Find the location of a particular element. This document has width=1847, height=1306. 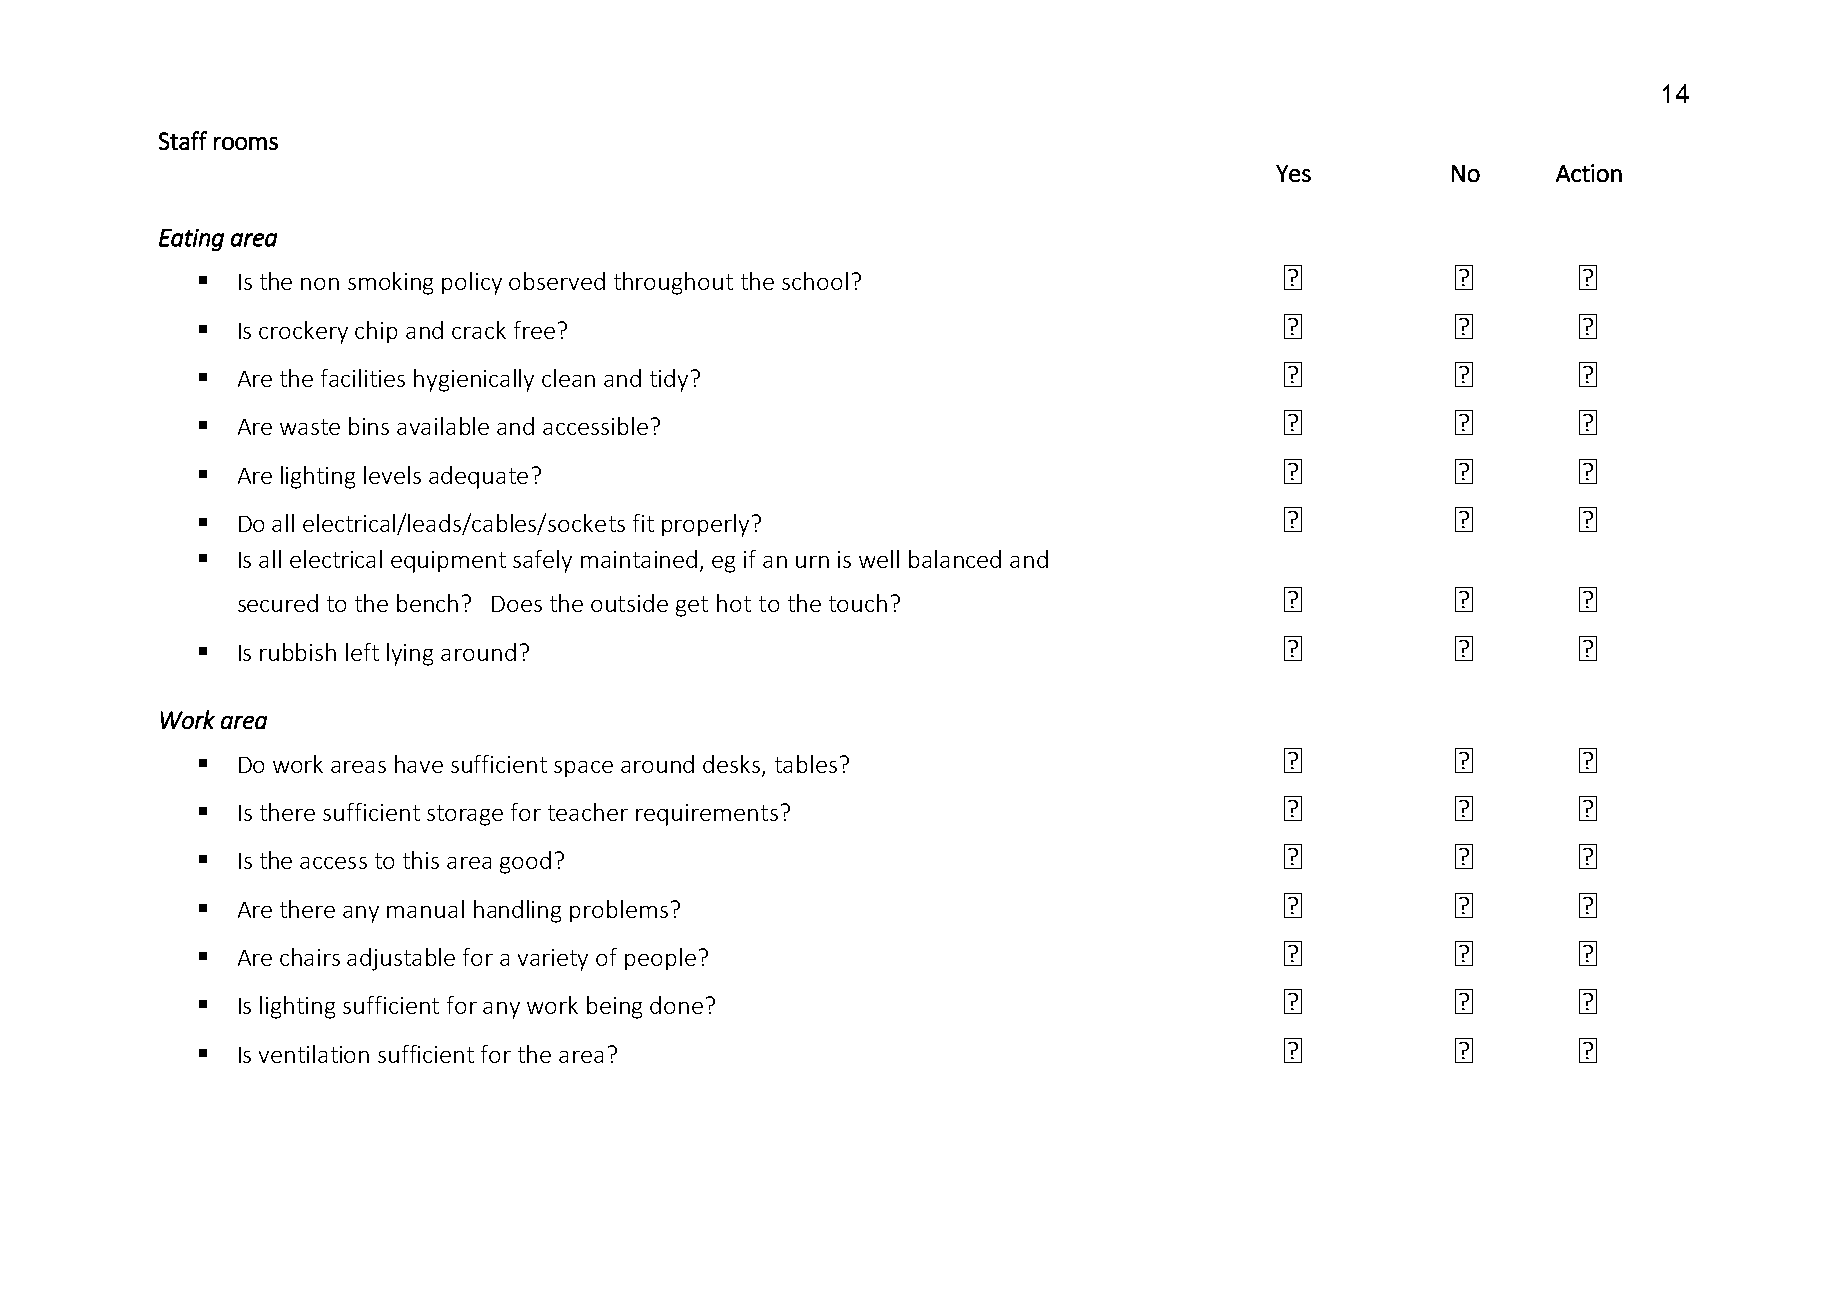

school is located at coordinates (815, 281).
